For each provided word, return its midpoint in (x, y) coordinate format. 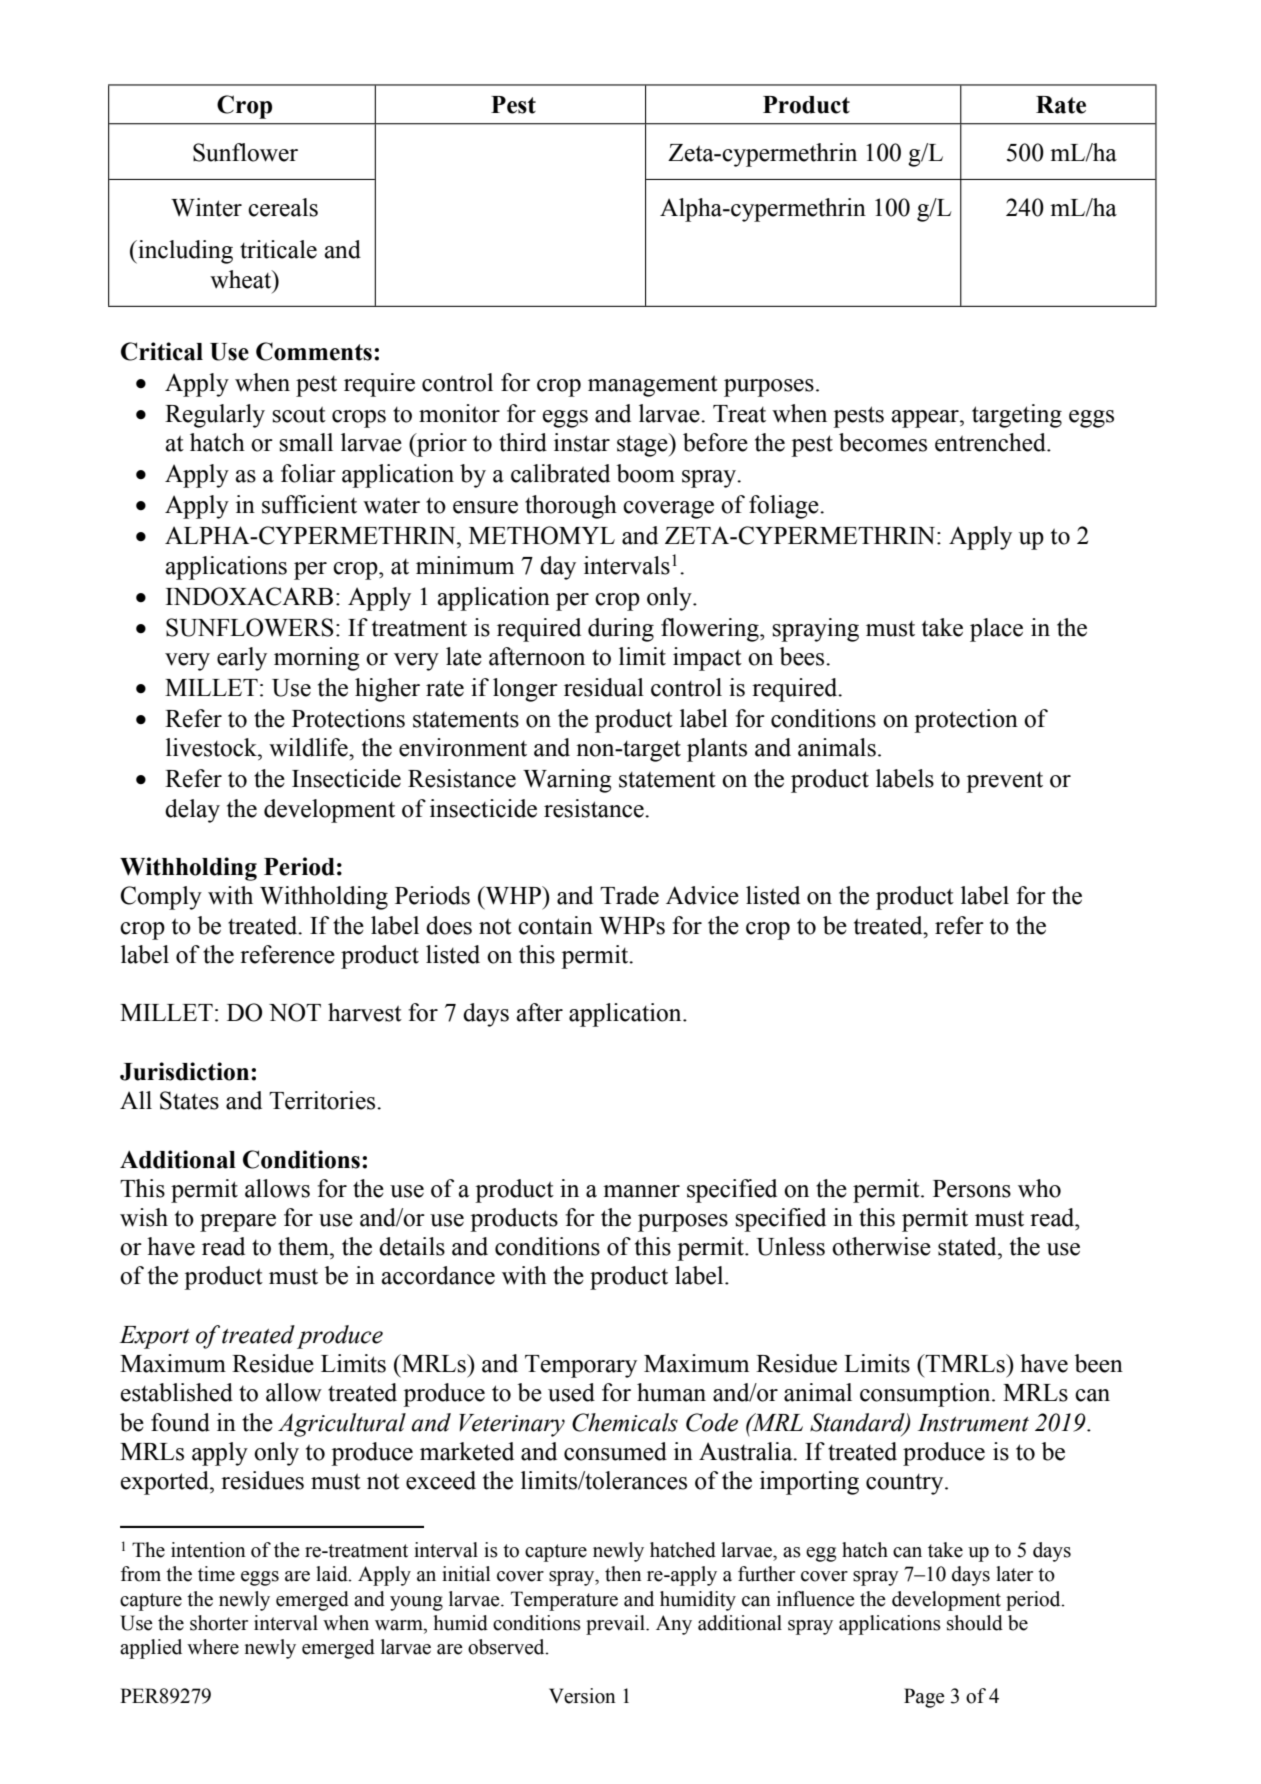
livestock (212, 747)
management (653, 386)
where (213, 1647)
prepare (238, 1223)
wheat (242, 279)
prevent (1004, 782)
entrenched (991, 442)
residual (604, 687)
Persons (972, 1189)
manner (641, 1191)
